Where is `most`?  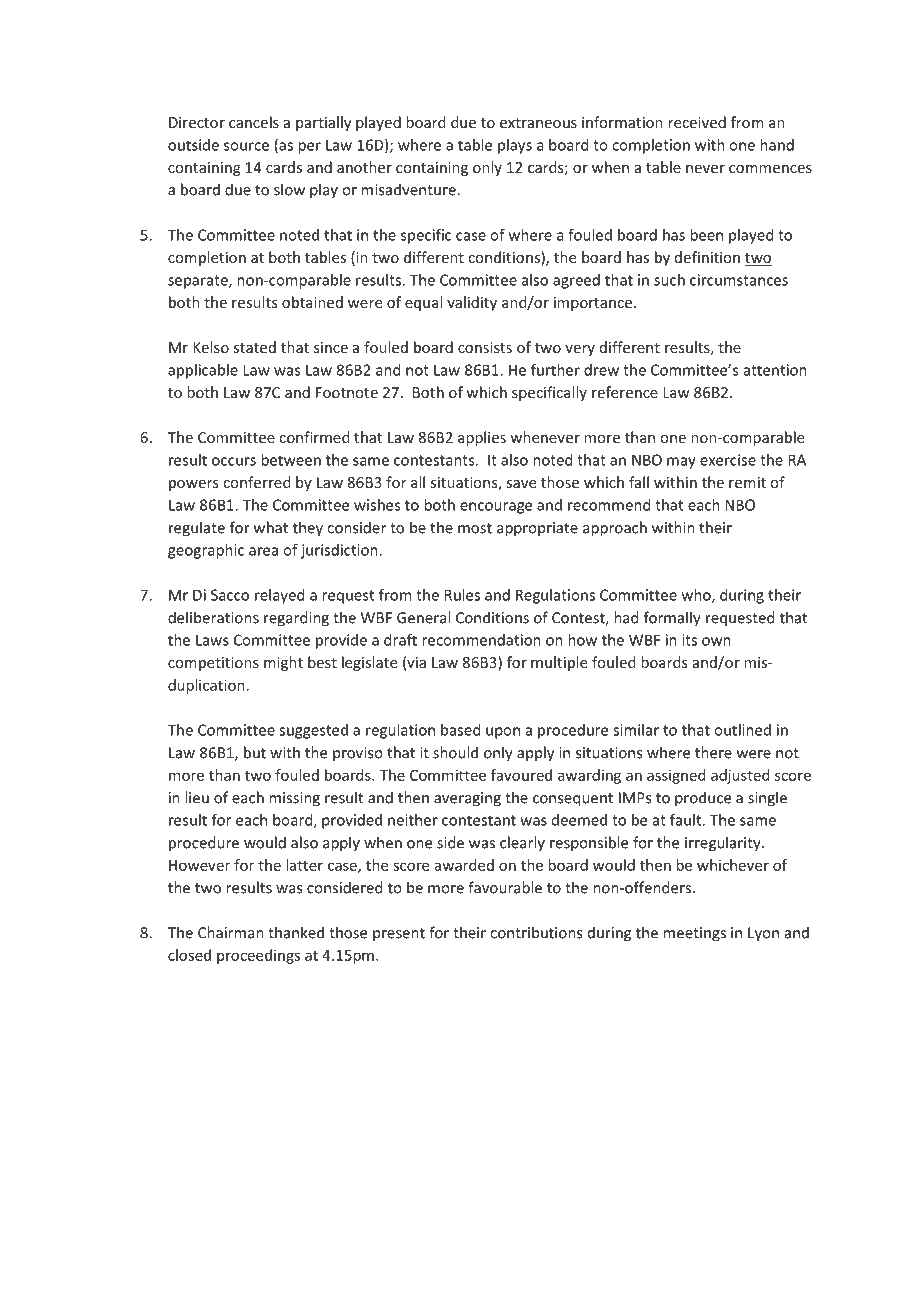 most is located at coordinates (475, 528).
